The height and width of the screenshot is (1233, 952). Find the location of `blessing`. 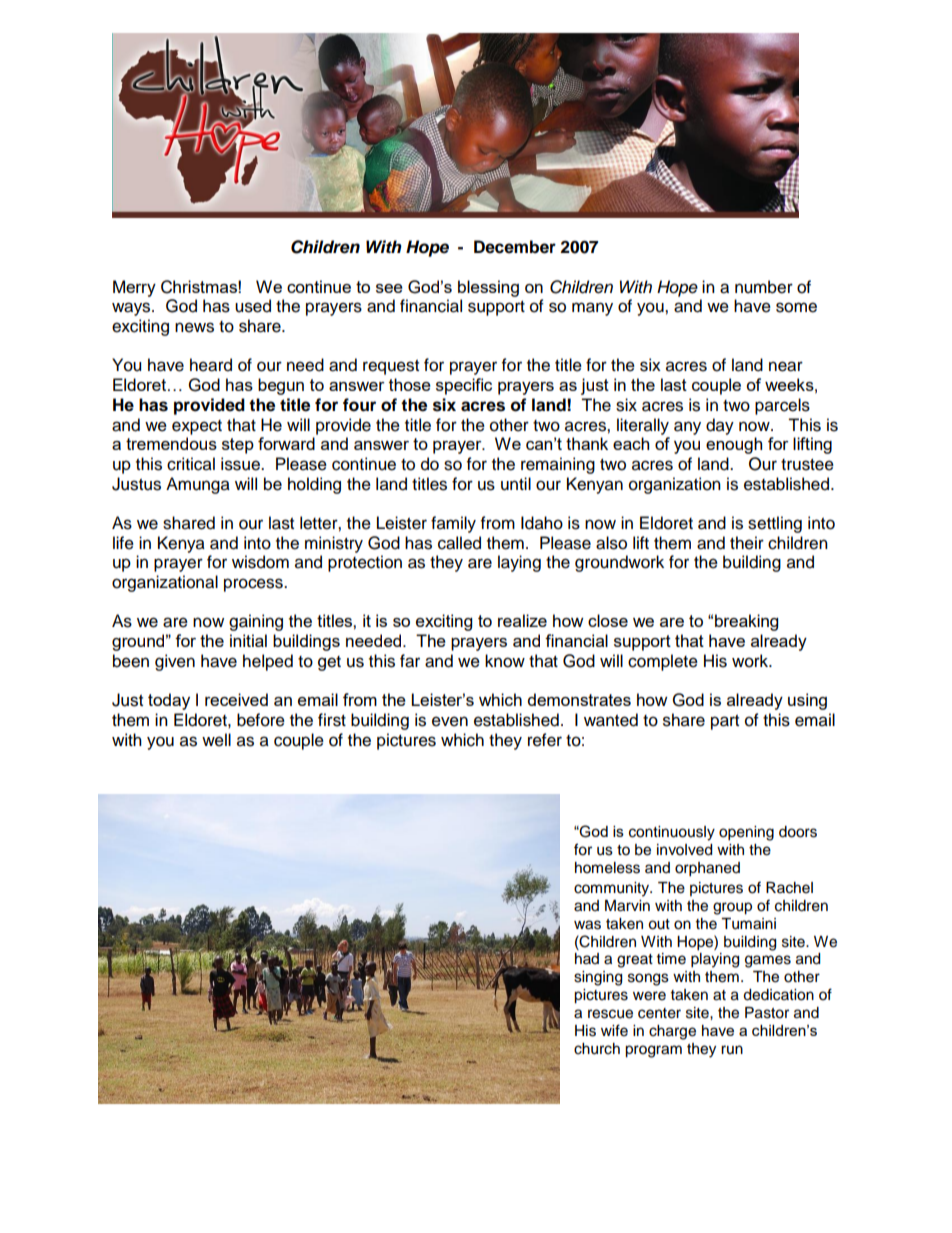

blessing is located at coordinates (488, 288).
